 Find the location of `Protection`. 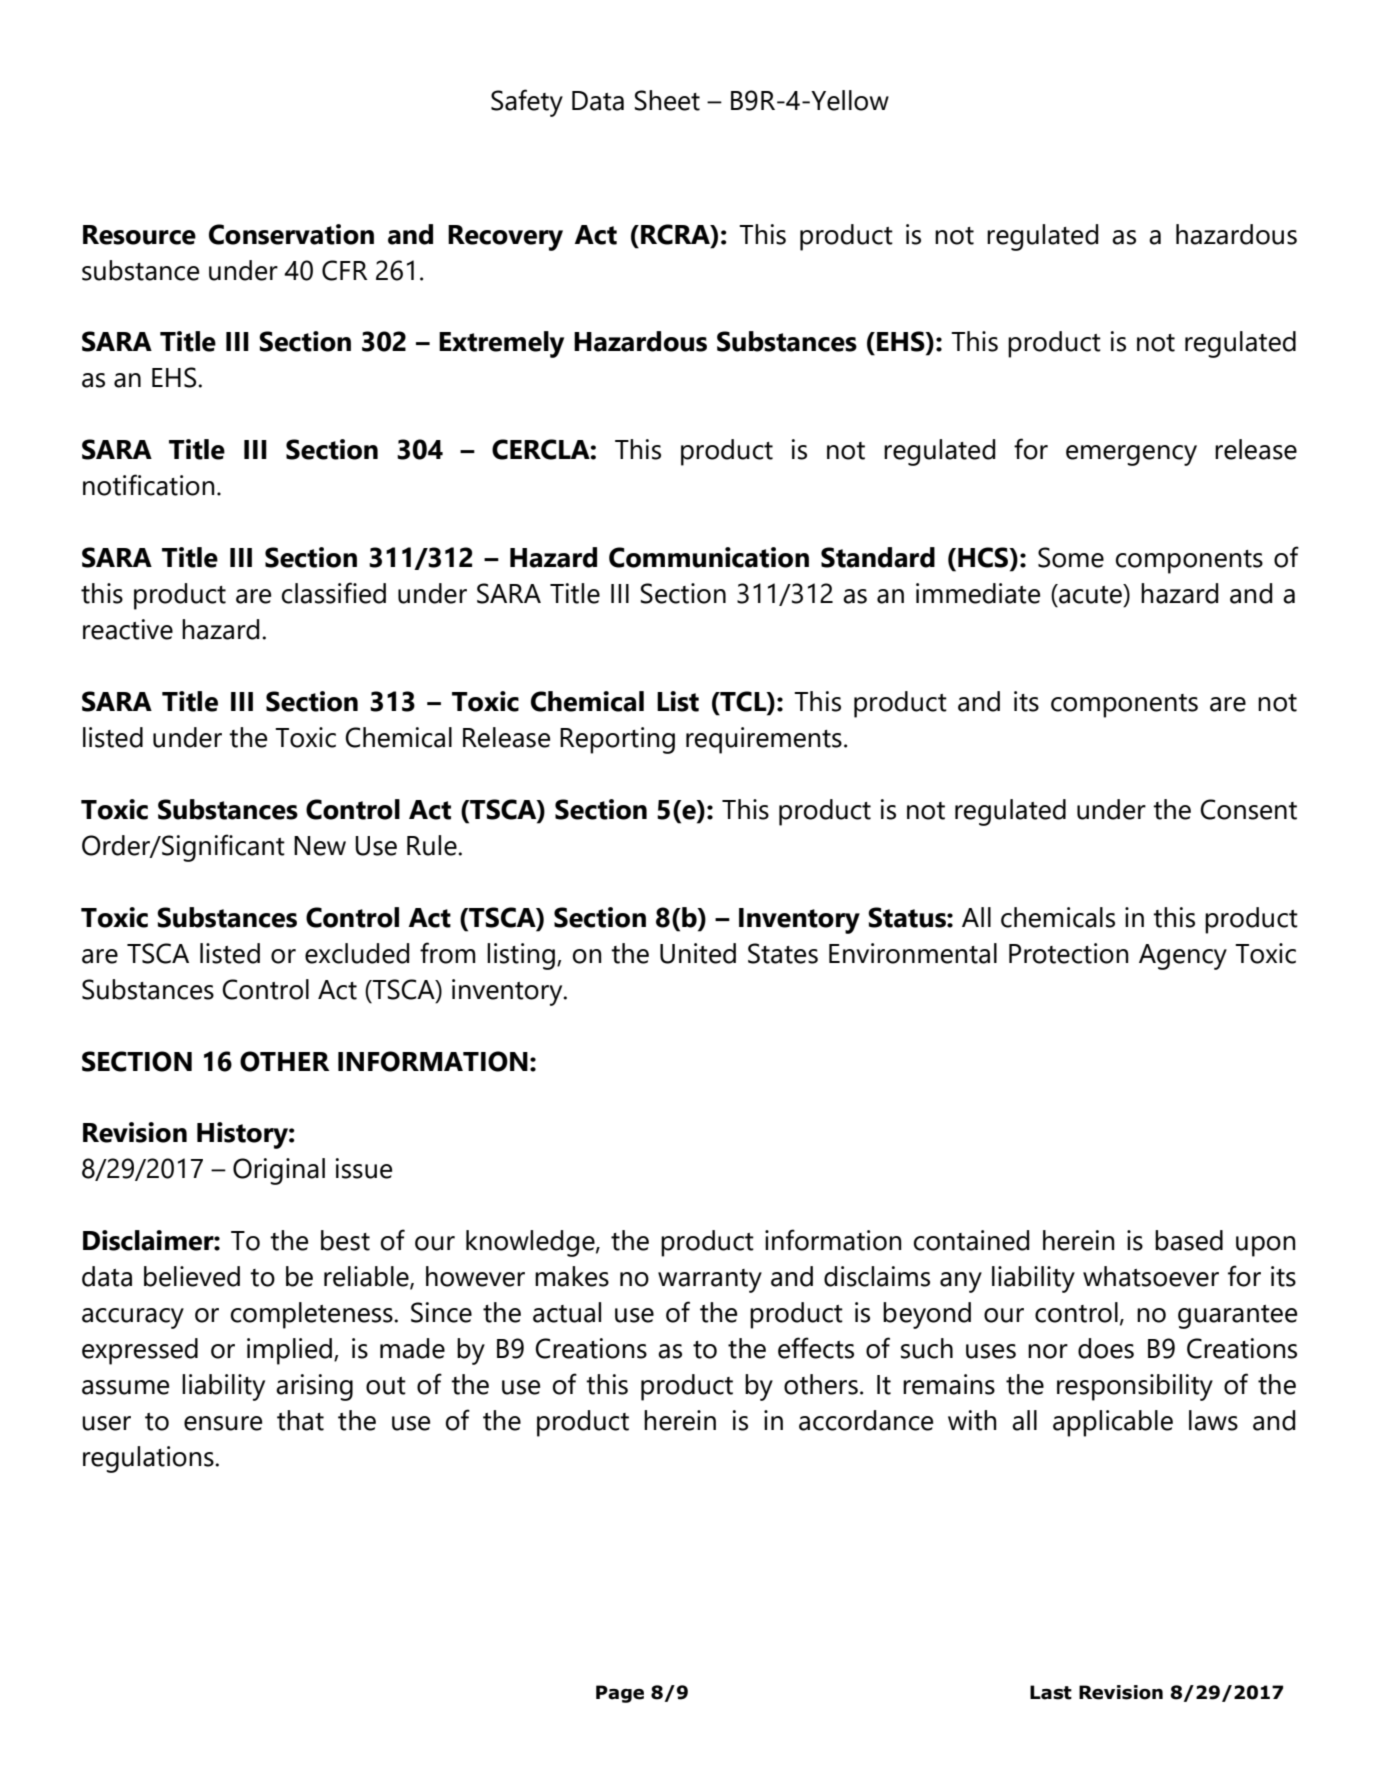

Protection is located at coordinates (1069, 953).
